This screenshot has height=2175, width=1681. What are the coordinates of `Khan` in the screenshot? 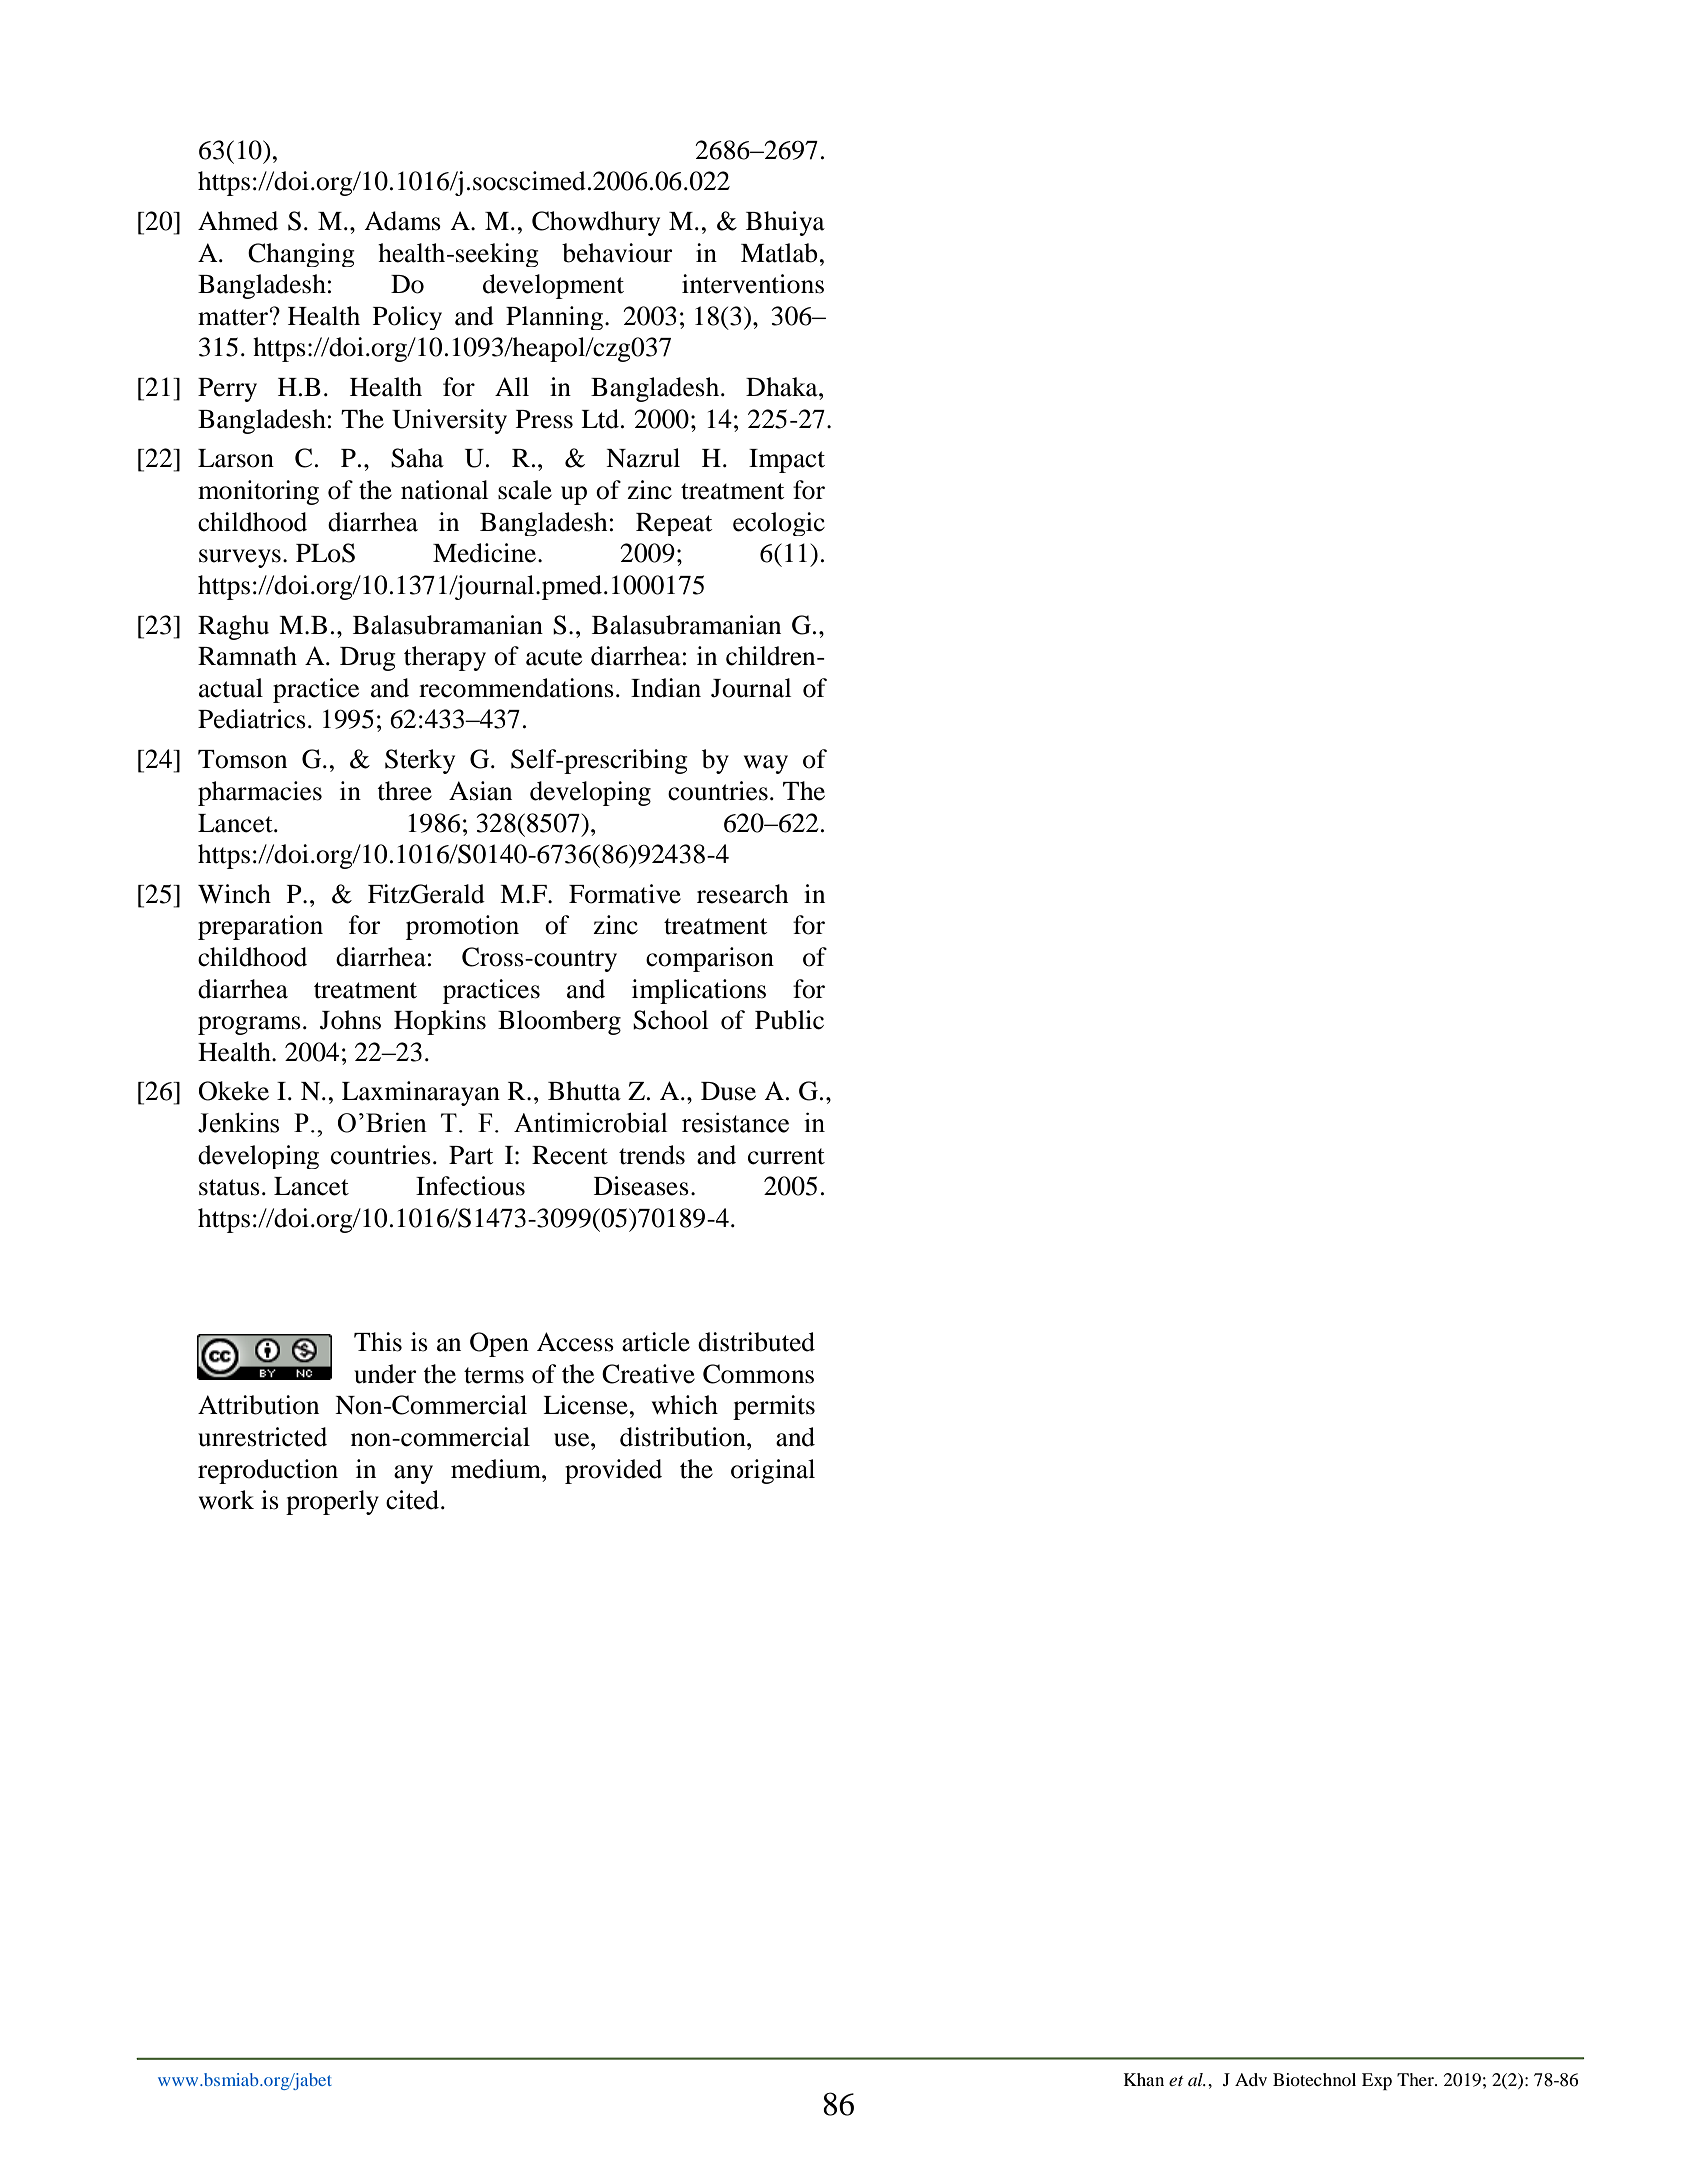 It's located at (1144, 2079).
